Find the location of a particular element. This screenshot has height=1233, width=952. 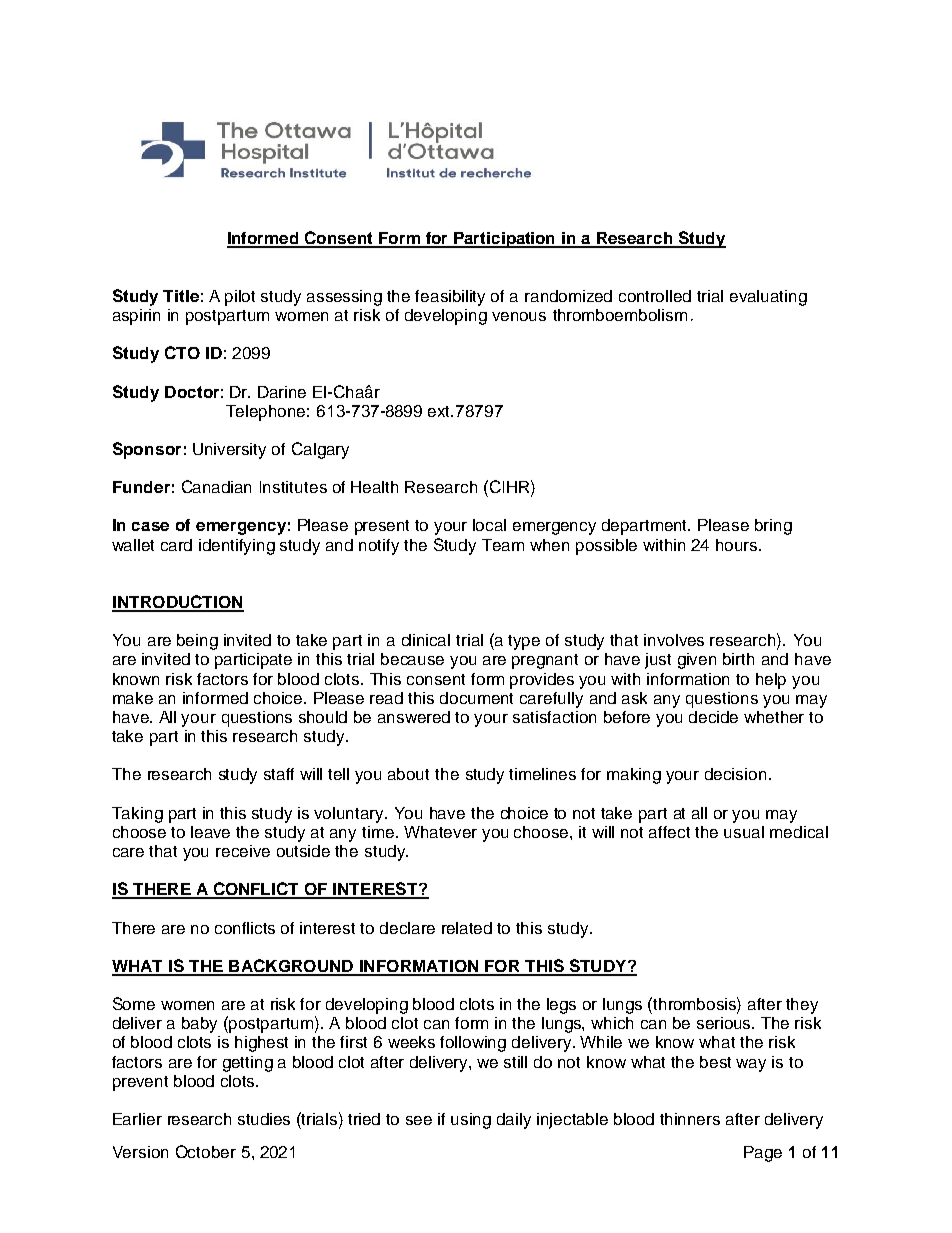

being is located at coordinates (197, 642).
